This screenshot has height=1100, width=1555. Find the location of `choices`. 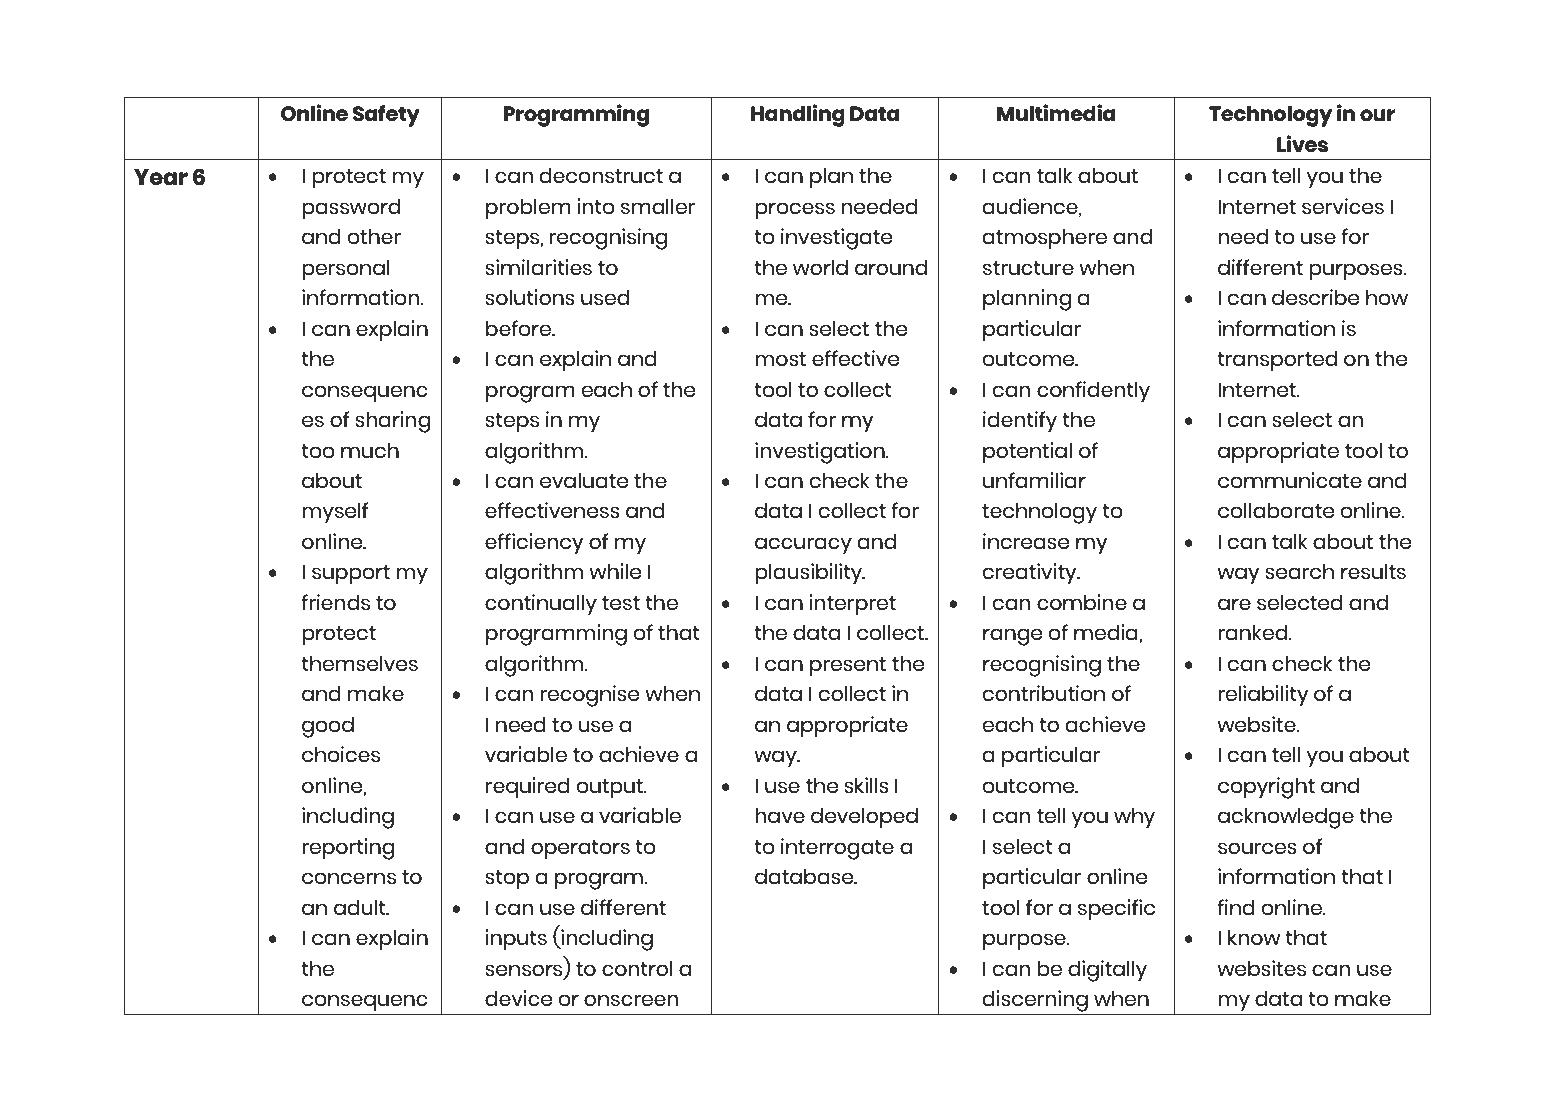

choices is located at coordinates (341, 754).
